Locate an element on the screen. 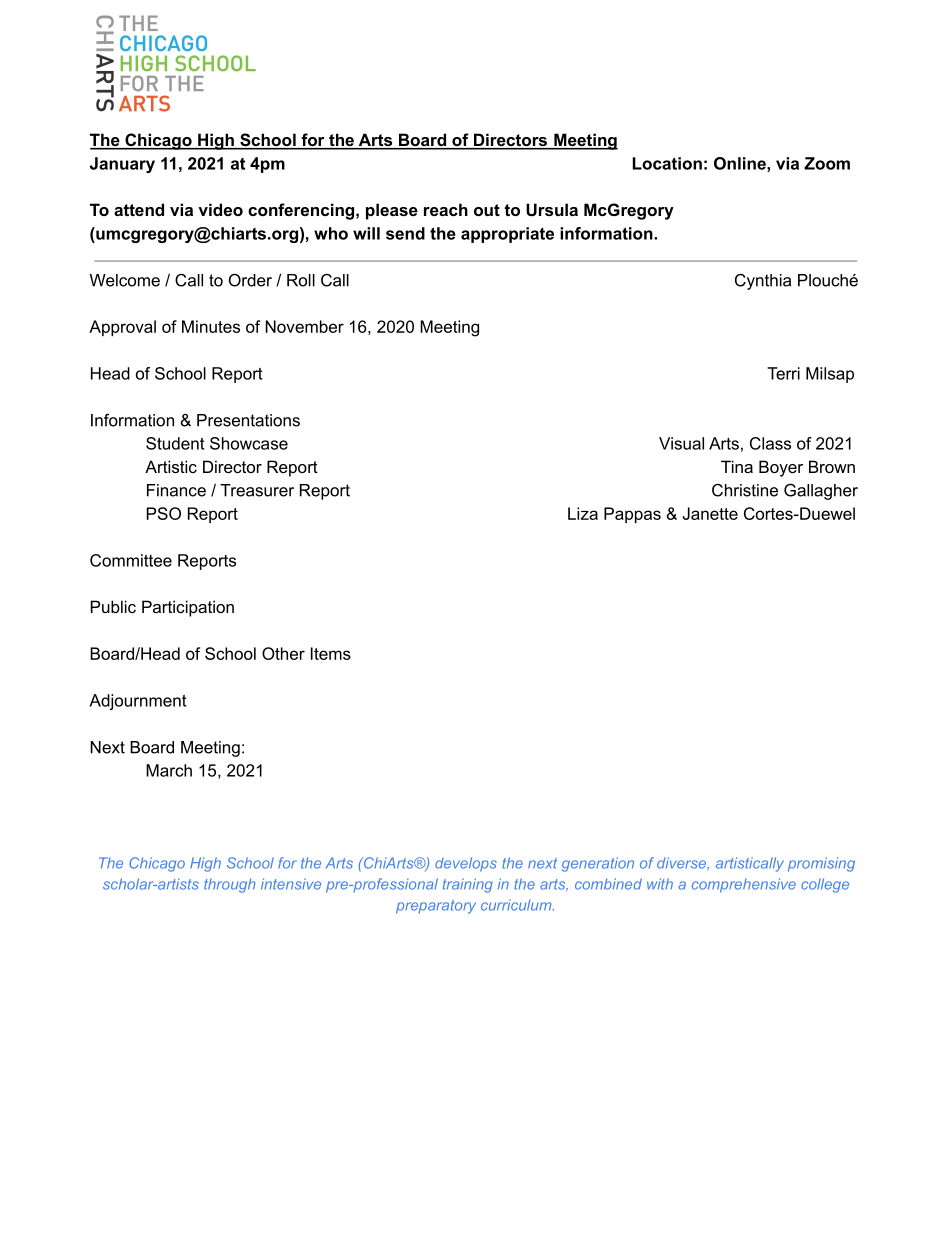  video is located at coordinates (220, 209).
